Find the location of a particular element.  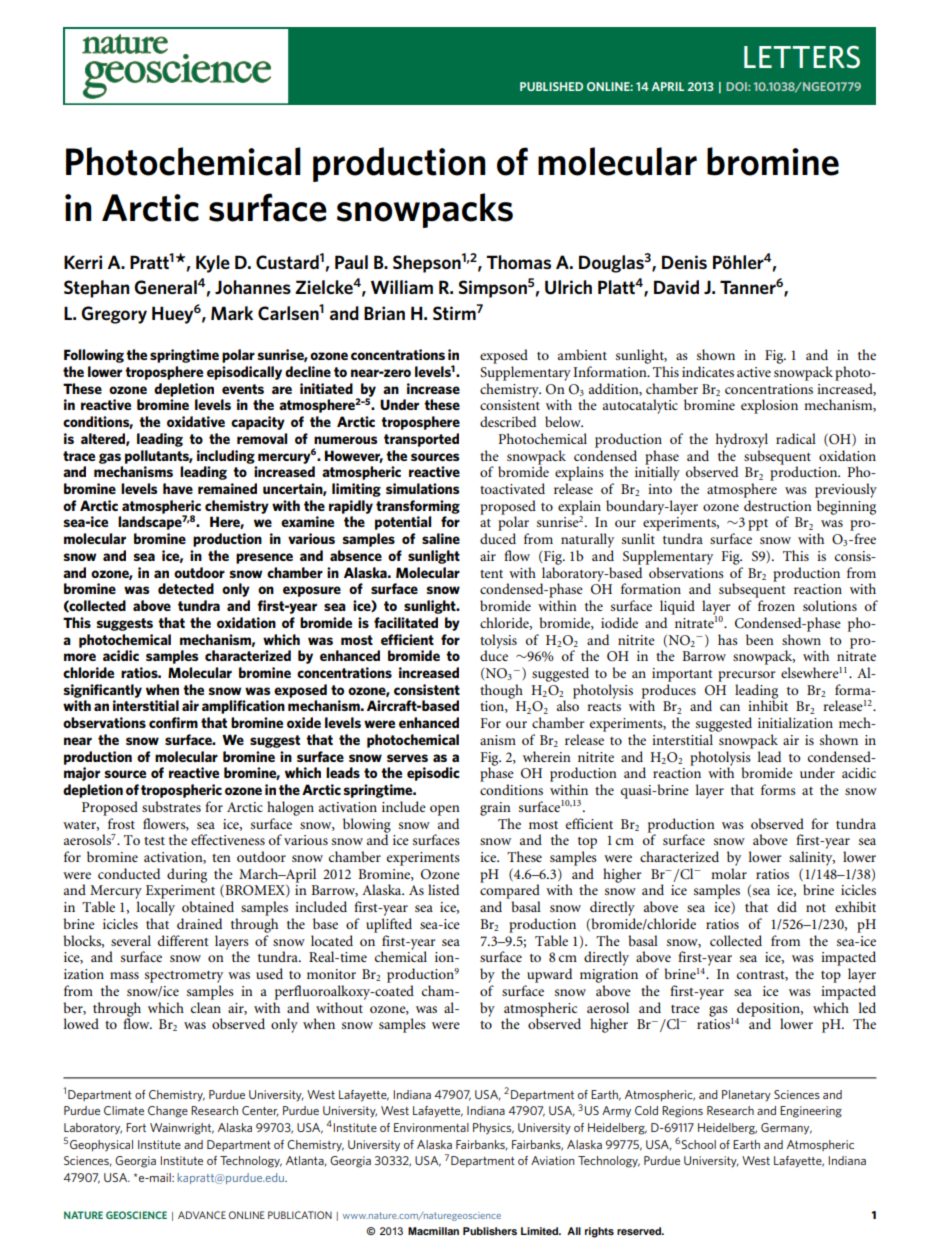

been is located at coordinates (760, 639).
